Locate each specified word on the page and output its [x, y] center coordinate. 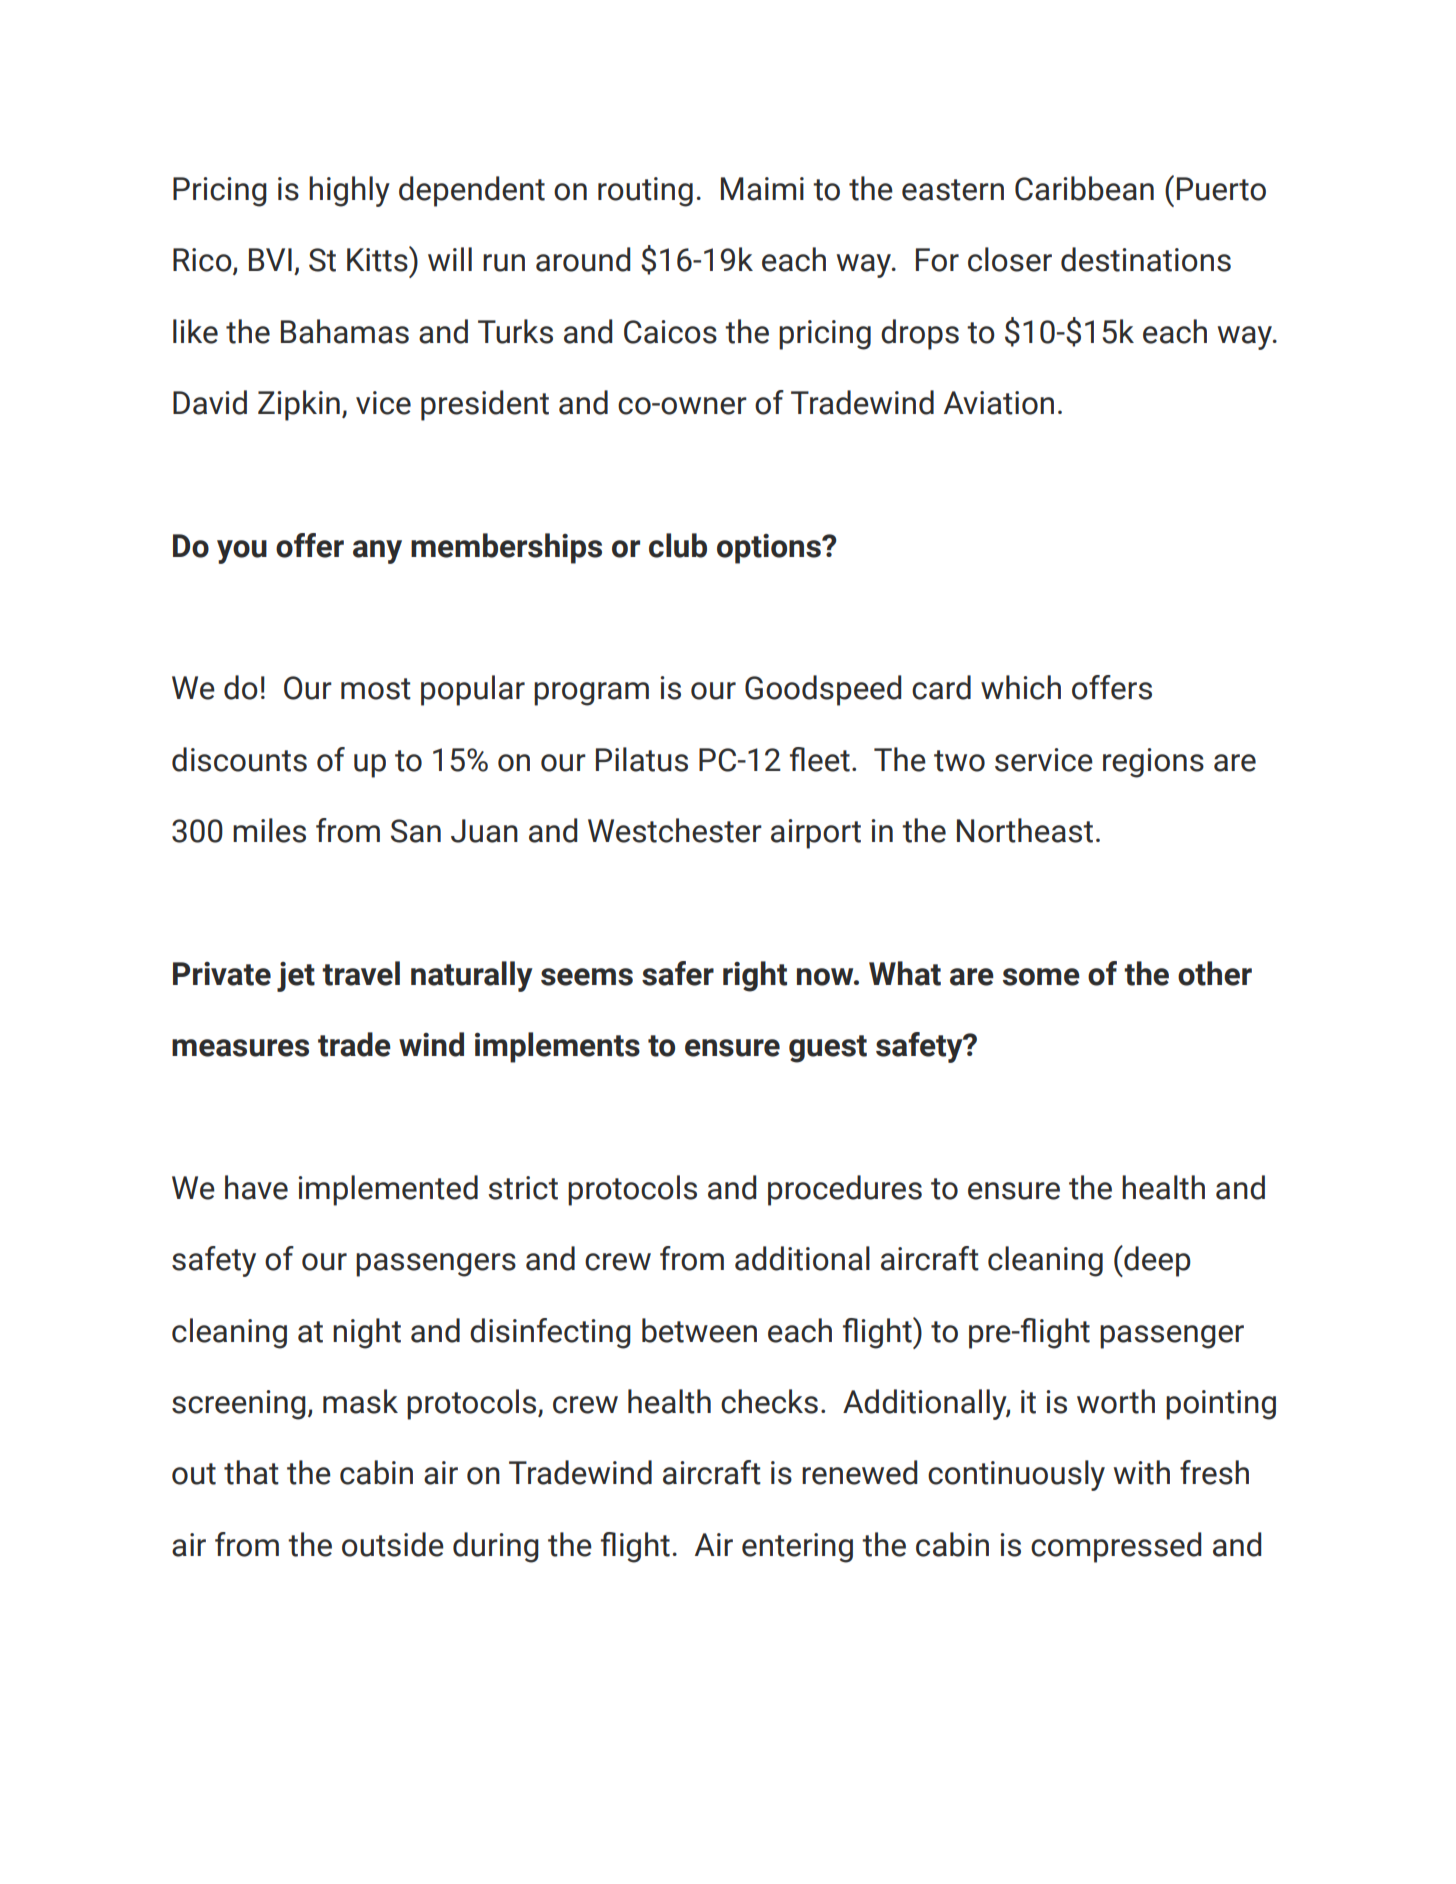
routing [645, 192]
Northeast [1025, 830]
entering [797, 1548]
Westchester [675, 830]
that [251, 1472]
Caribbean [1084, 188]
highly [349, 191]
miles [269, 830]
